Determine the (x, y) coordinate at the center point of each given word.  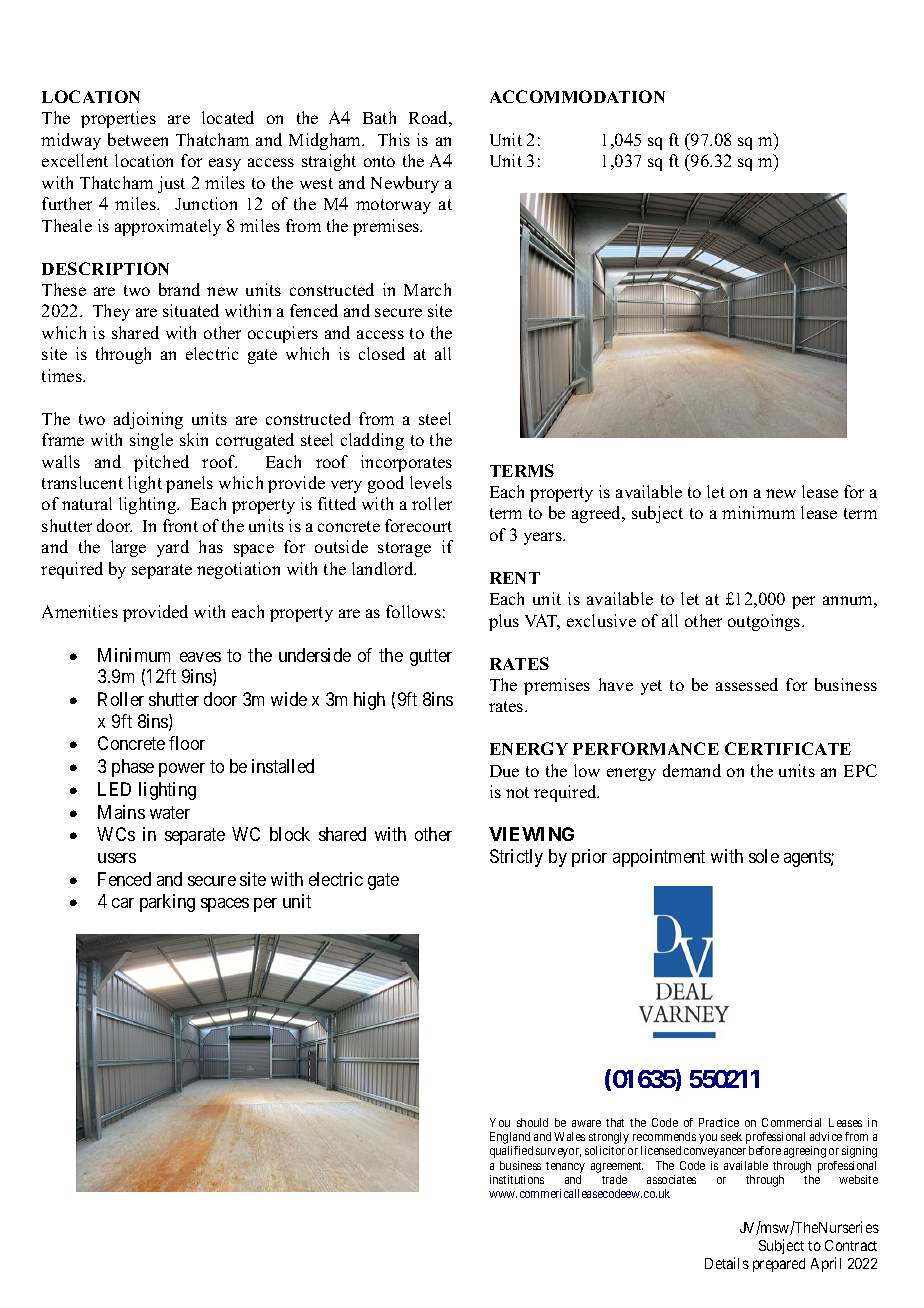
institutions (517, 1179)
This (394, 139)
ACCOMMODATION (577, 96)
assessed (747, 684)
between (138, 139)
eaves (200, 657)
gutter (431, 657)
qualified (511, 1152)
